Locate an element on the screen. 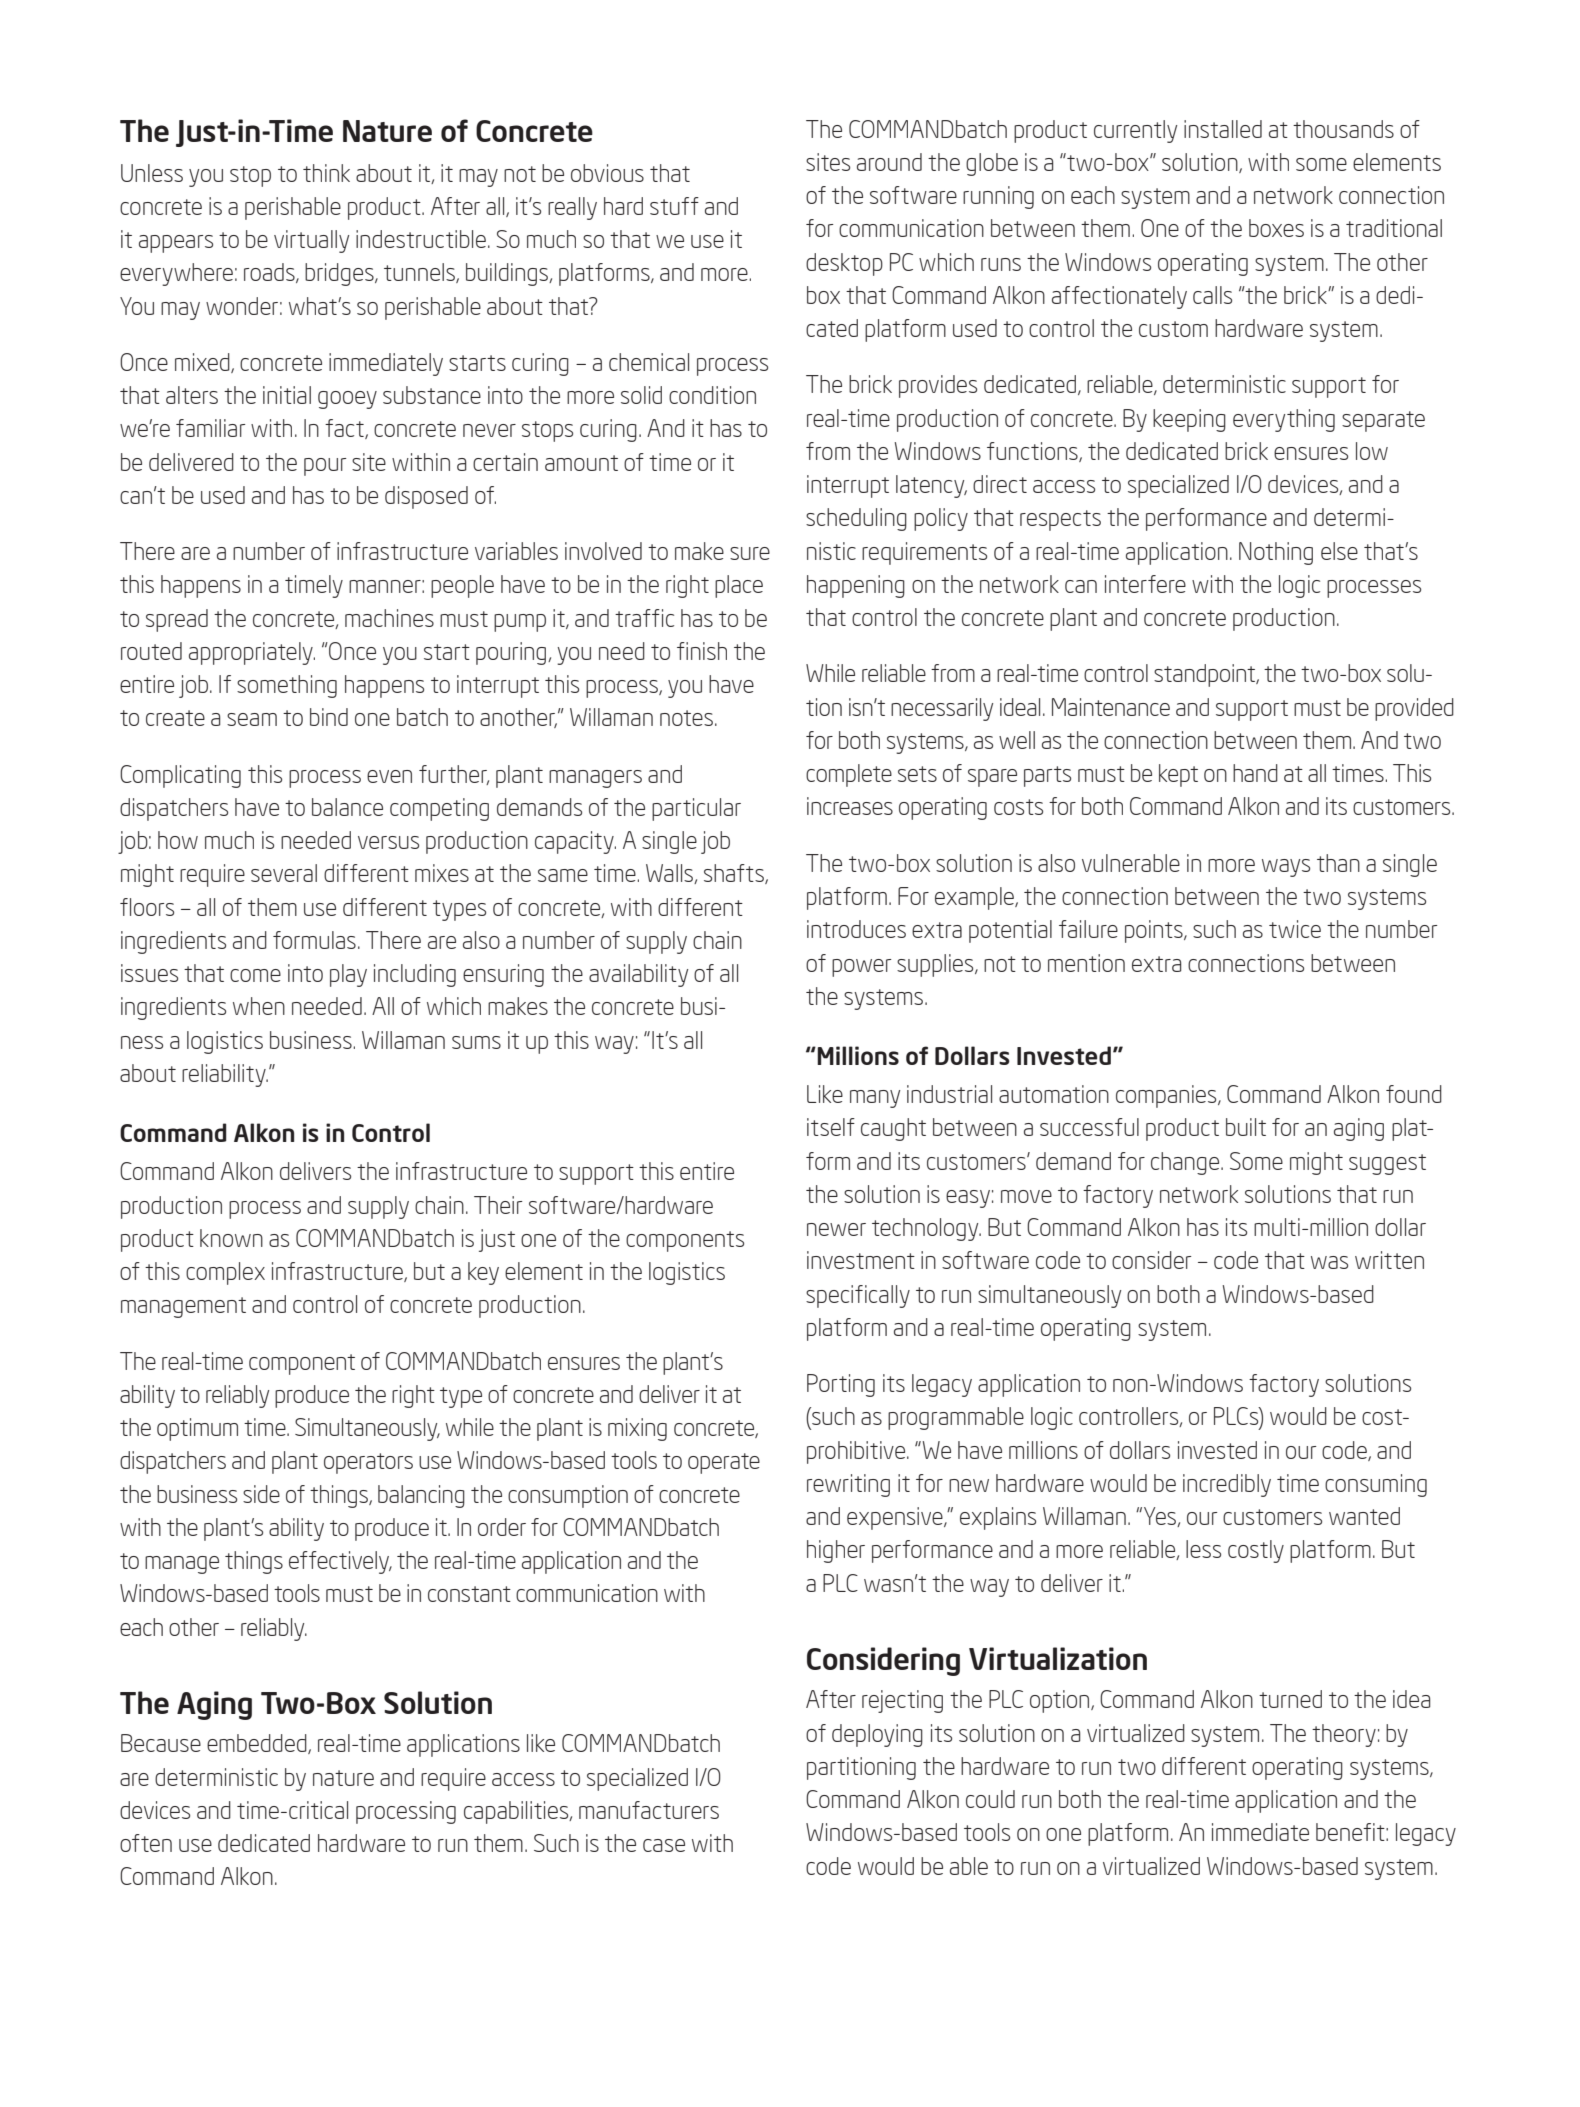  incredibly is located at coordinates (1227, 1485).
